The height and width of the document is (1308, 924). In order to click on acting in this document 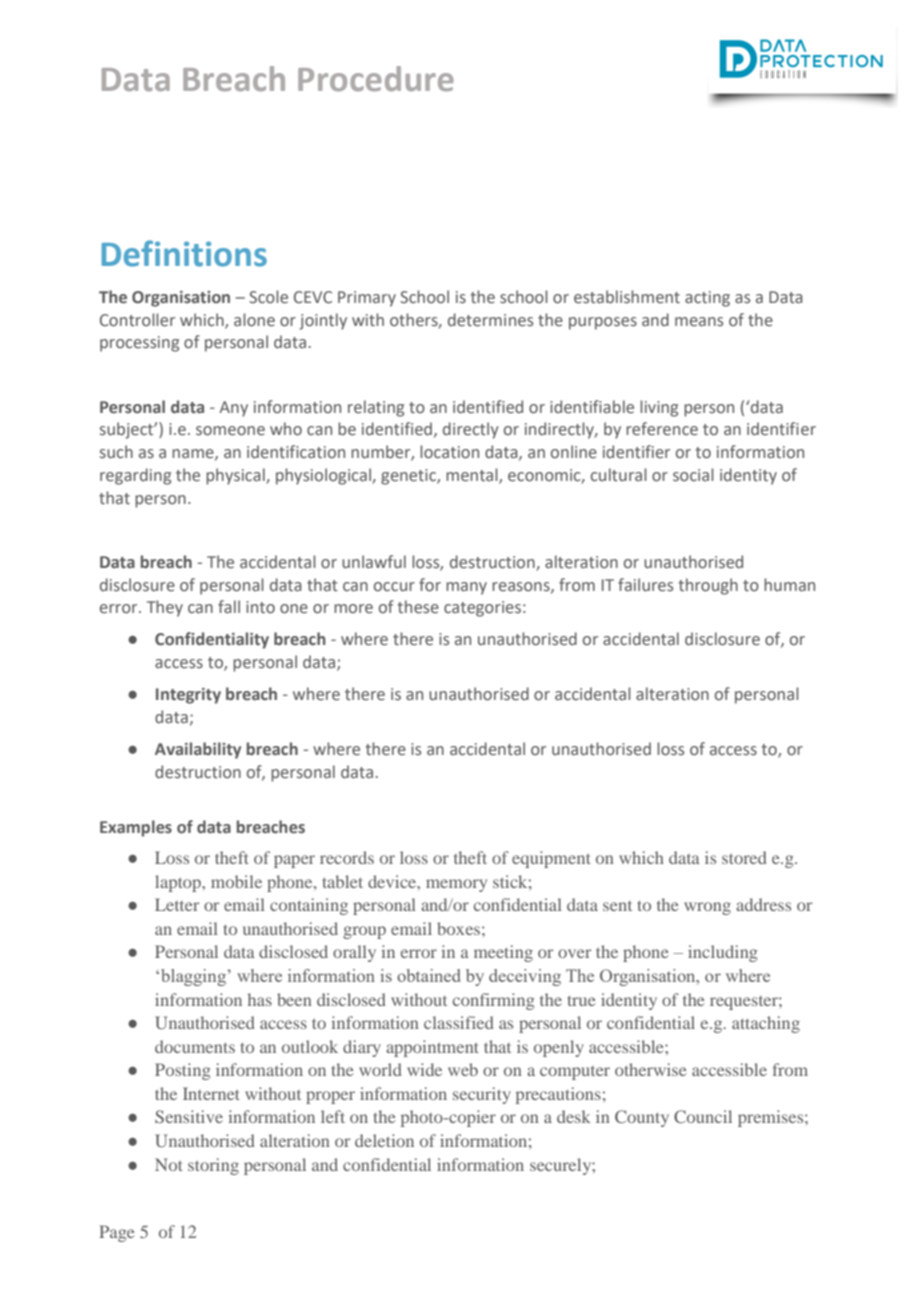, I will do `click(707, 299)`.
